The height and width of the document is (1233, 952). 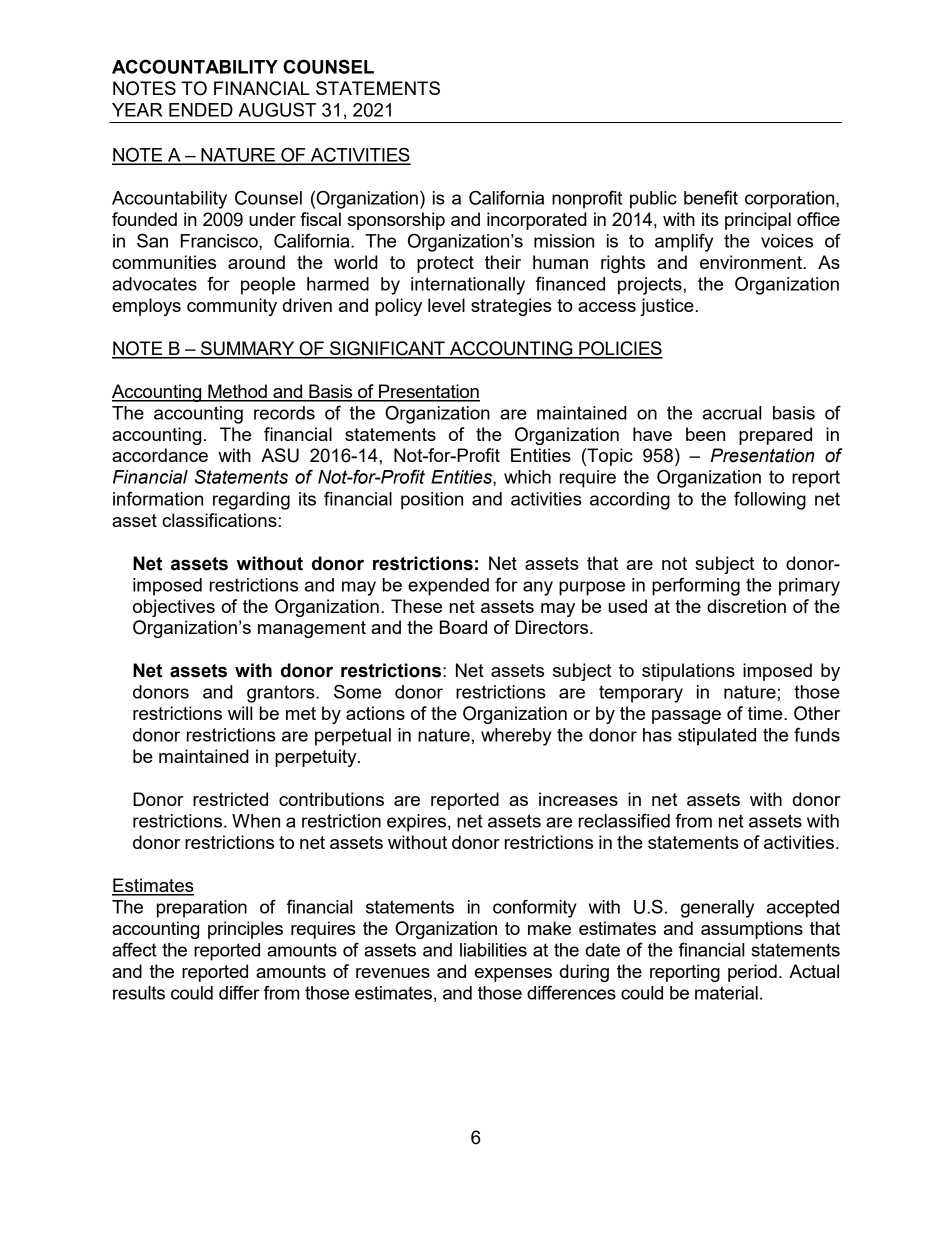 What do you see at coordinates (537, 221) in the document?
I see `incorporated` at bounding box center [537, 221].
